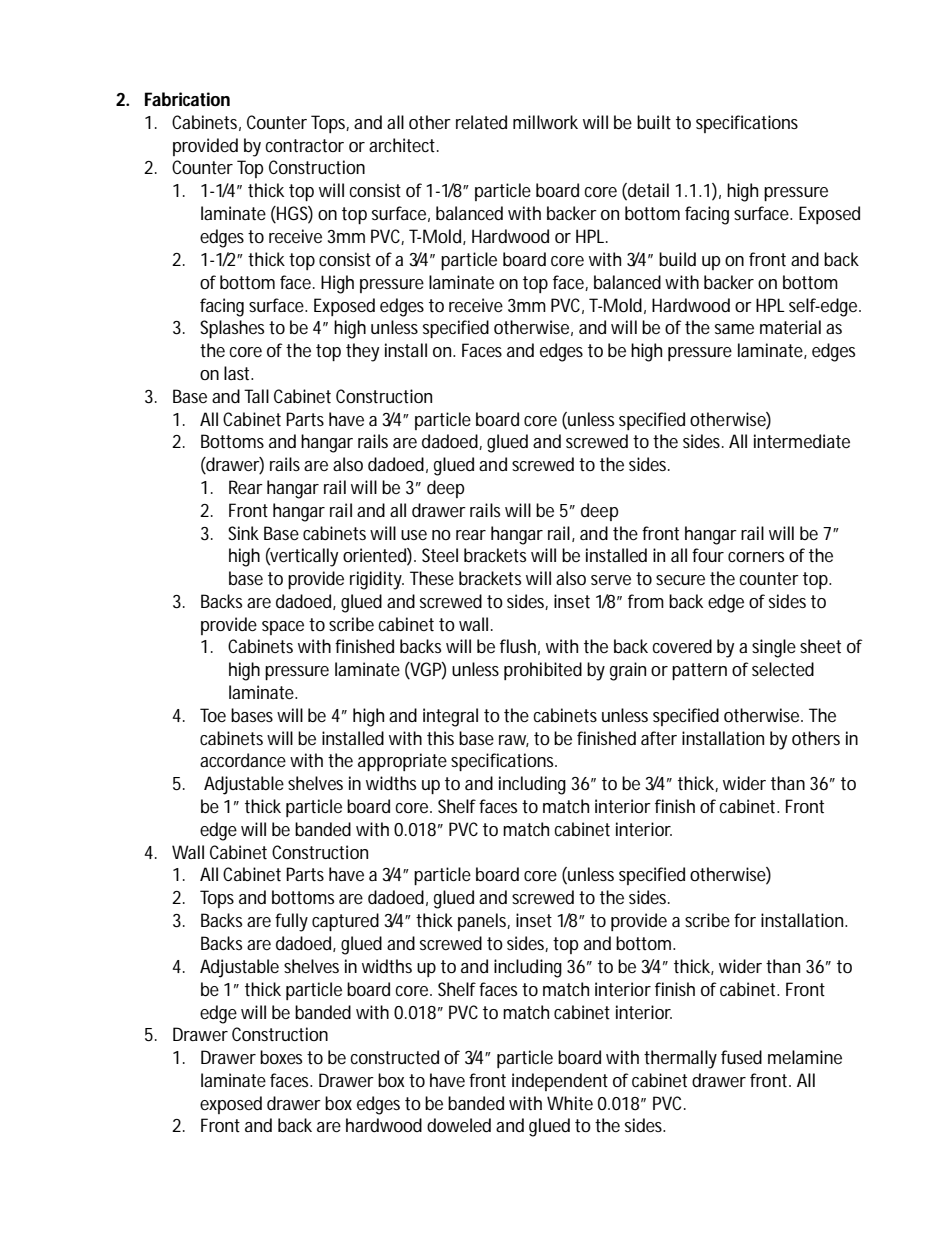  I want to click on fused, so click(741, 1057).
